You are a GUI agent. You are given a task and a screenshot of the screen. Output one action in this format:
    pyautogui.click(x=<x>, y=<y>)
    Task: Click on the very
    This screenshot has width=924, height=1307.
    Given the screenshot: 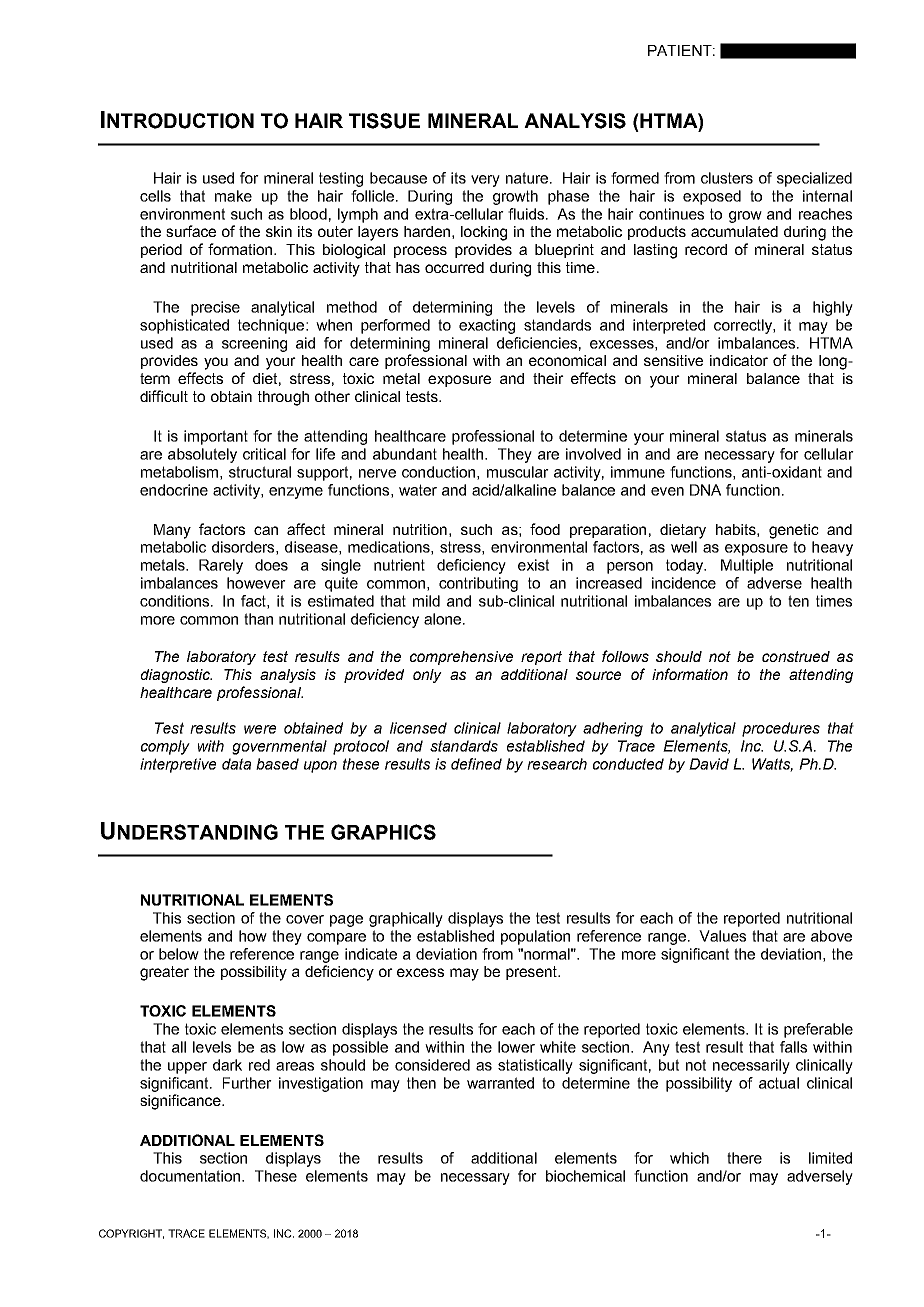 What is the action you would take?
    pyautogui.click(x=485, y=181)
